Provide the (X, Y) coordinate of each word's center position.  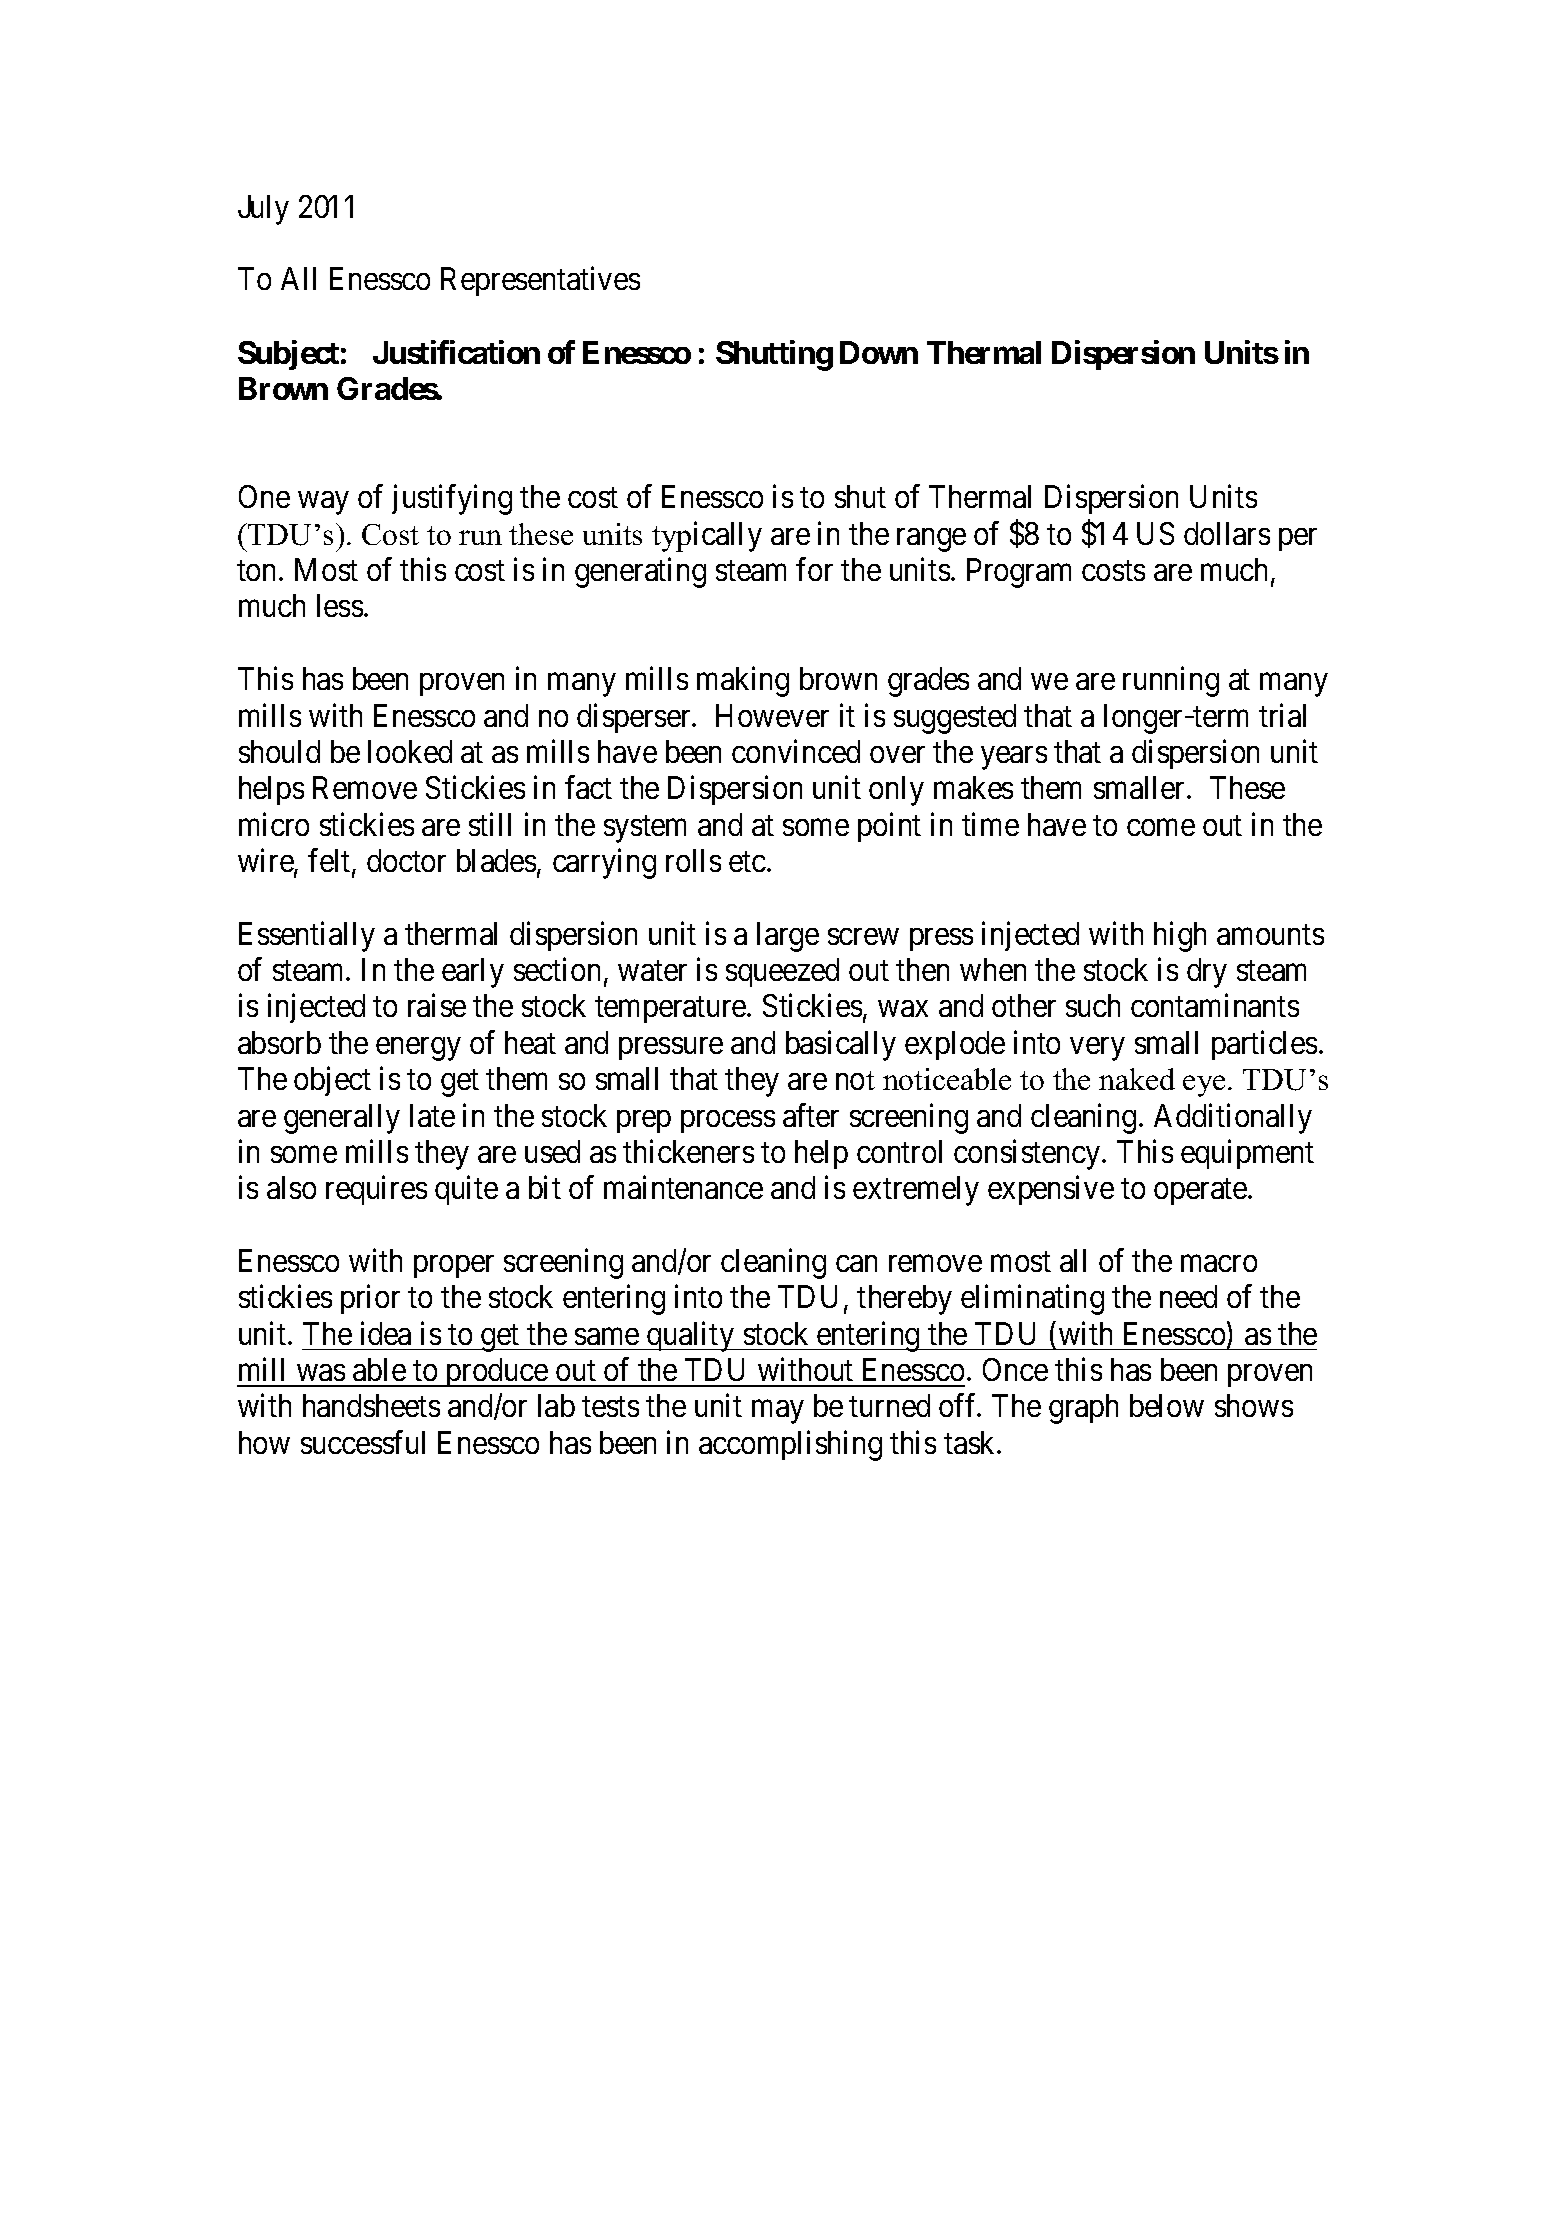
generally (342, 1119)
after (811, 1115)
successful (363, 1442)
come (1161, 827)
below (1167, 1405)
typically (707, 536)
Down (879, 352)
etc (747, 862)
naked (1137, 1079)
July (263, 210)
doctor (406, 860)
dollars (1227, 533)
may (777, 1412)
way (323, 503)
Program (1019, 573)
